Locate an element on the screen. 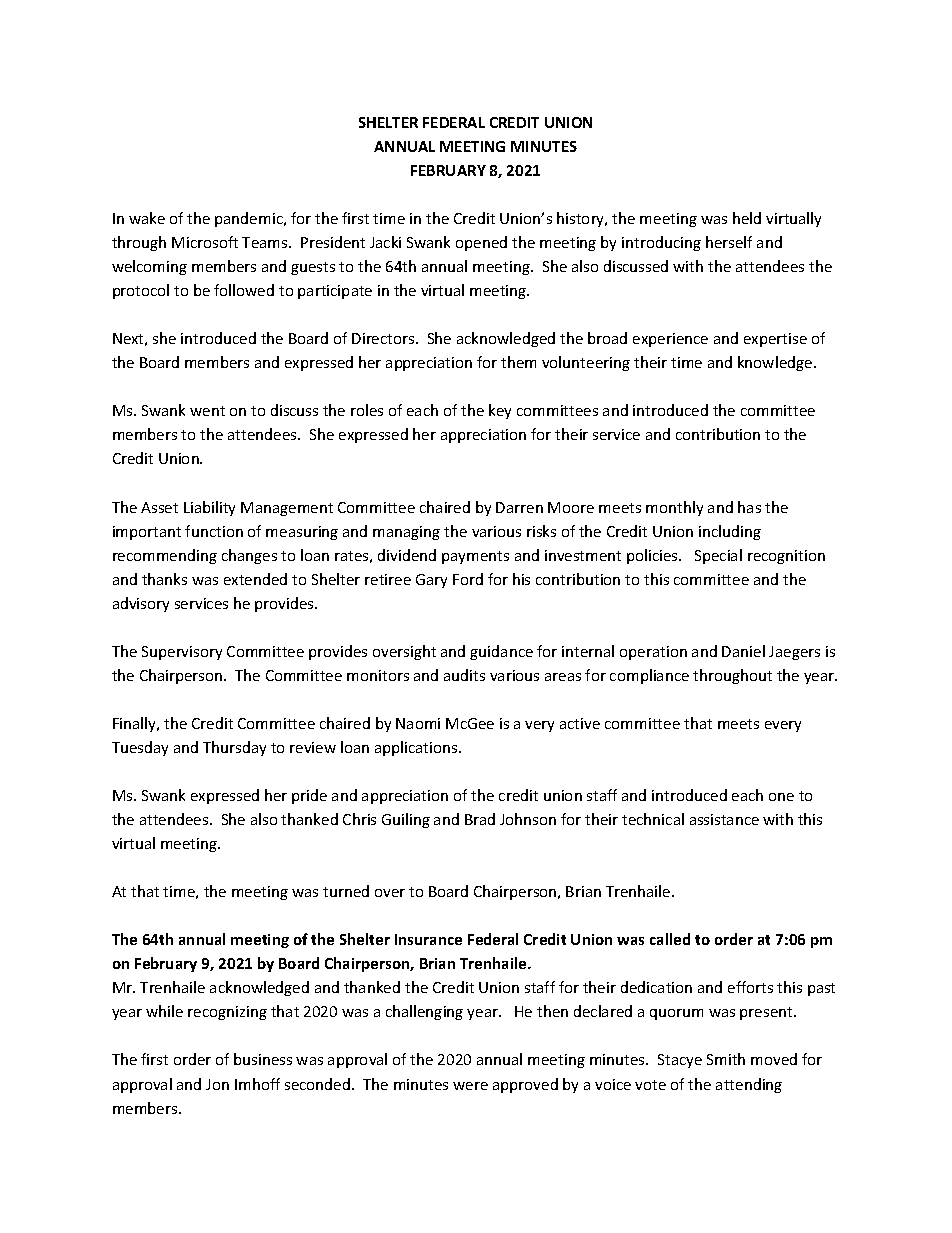  one is located at coordinates (781, 797).
